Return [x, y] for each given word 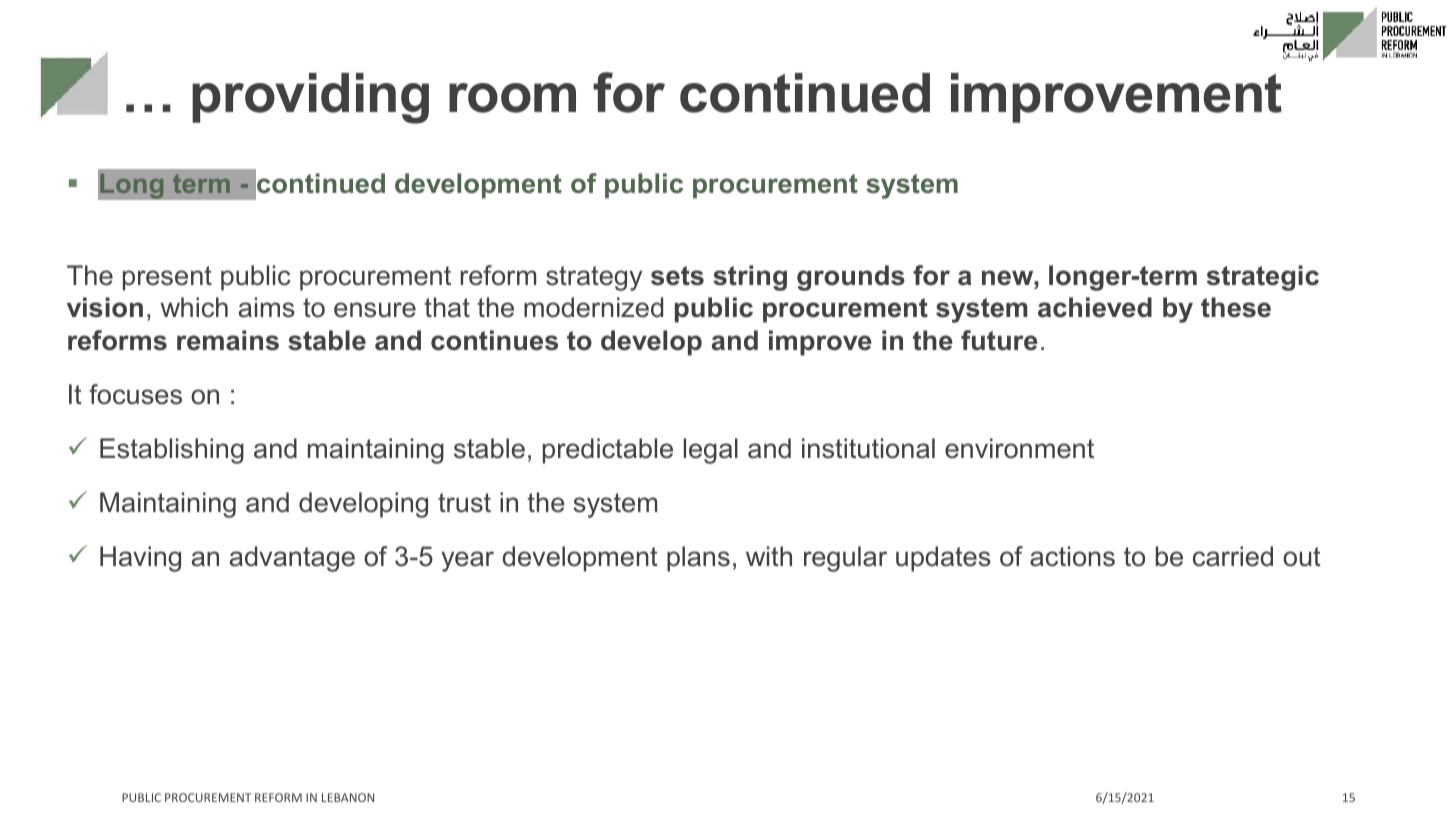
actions [1072, 556]
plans [698, 559]
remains [228, 340]
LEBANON [348, 797]
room [512, 98]
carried [1233, 556]
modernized [593, 307]
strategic [1263, 278]
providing [310, 98]
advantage [292, 559]
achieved [1095, 307]
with [769, 556]
